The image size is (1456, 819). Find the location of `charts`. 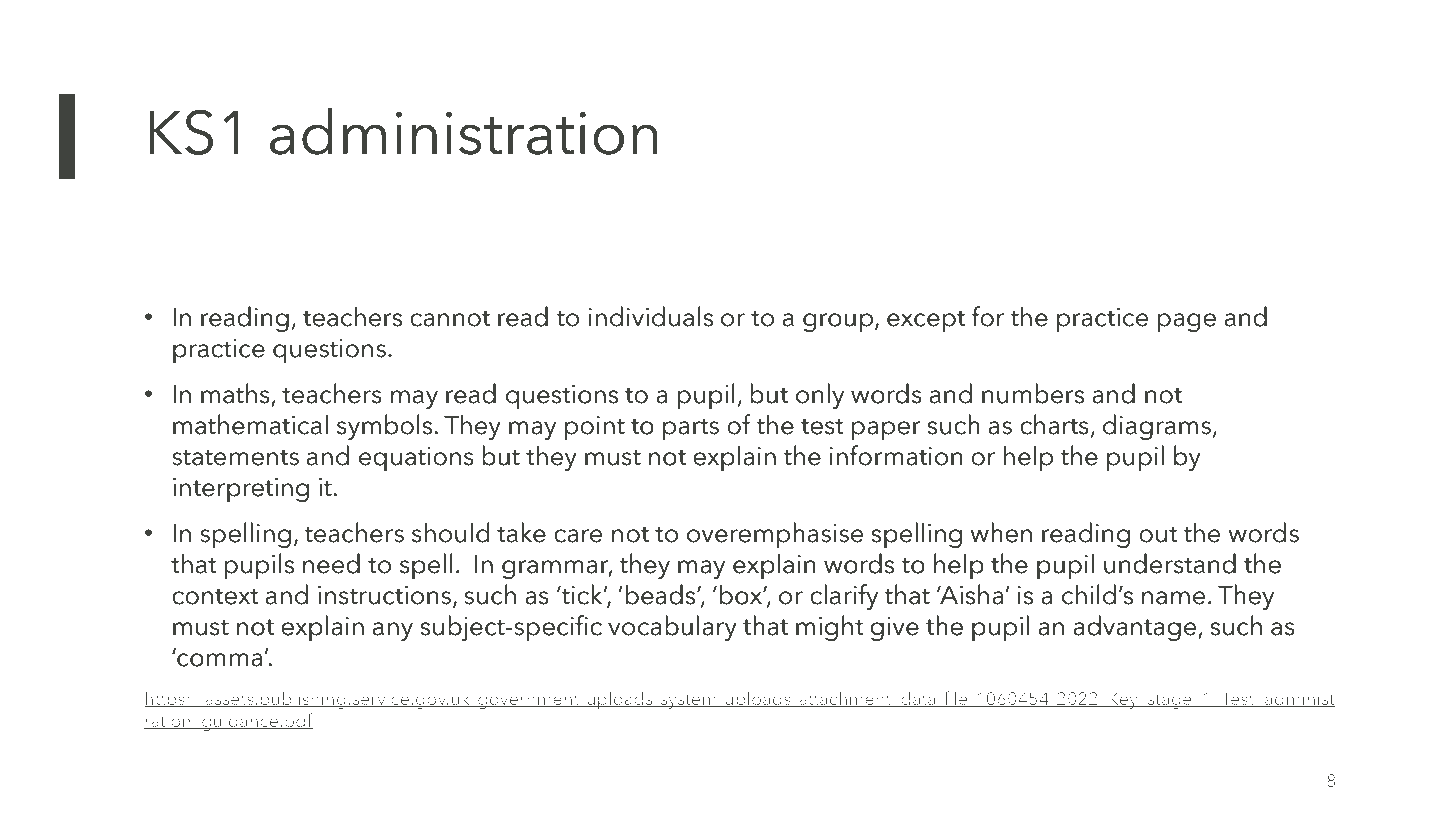

charts is located at coordinates (1054, 424).
